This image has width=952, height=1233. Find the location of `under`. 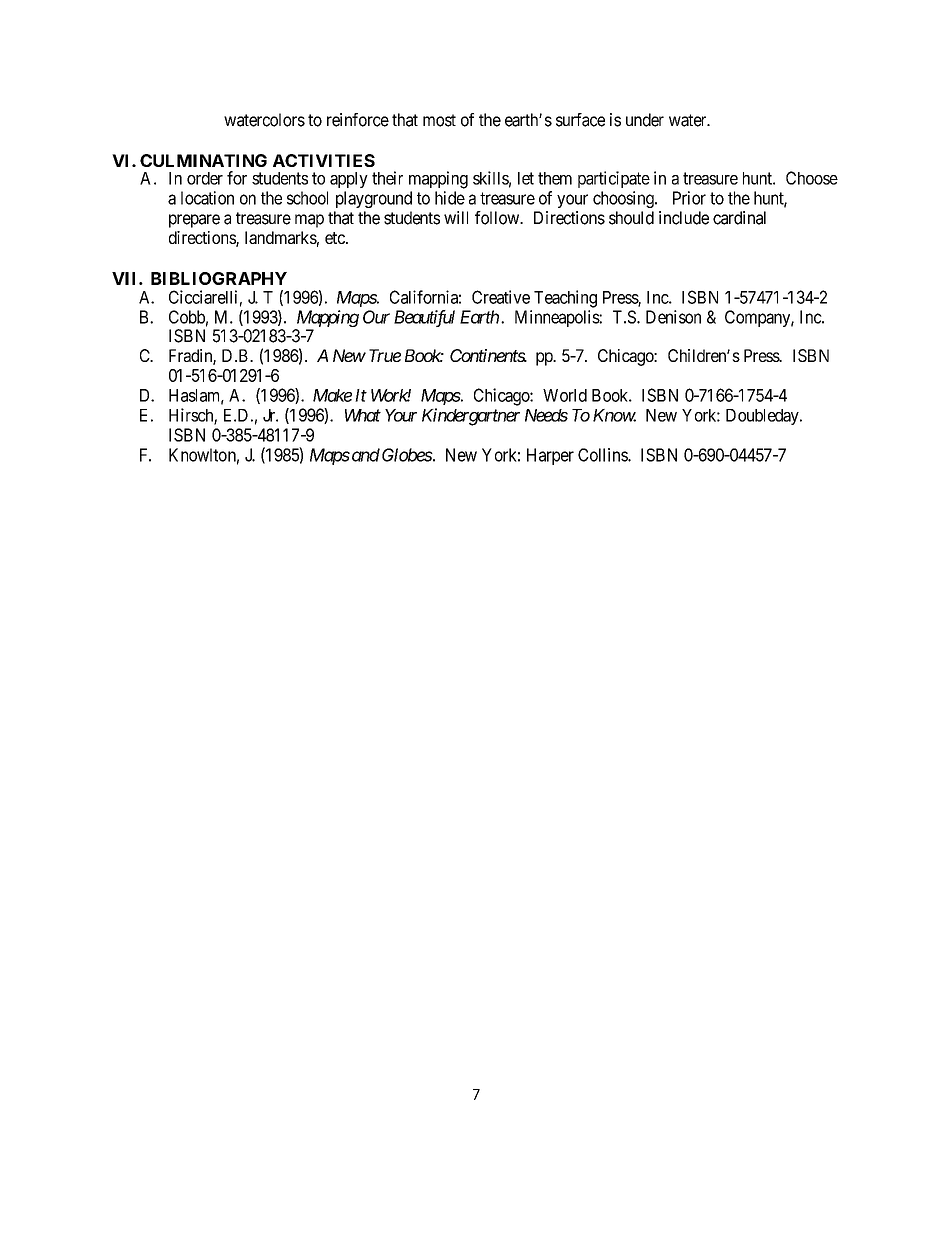

under is located at coordinates (645, 120).
